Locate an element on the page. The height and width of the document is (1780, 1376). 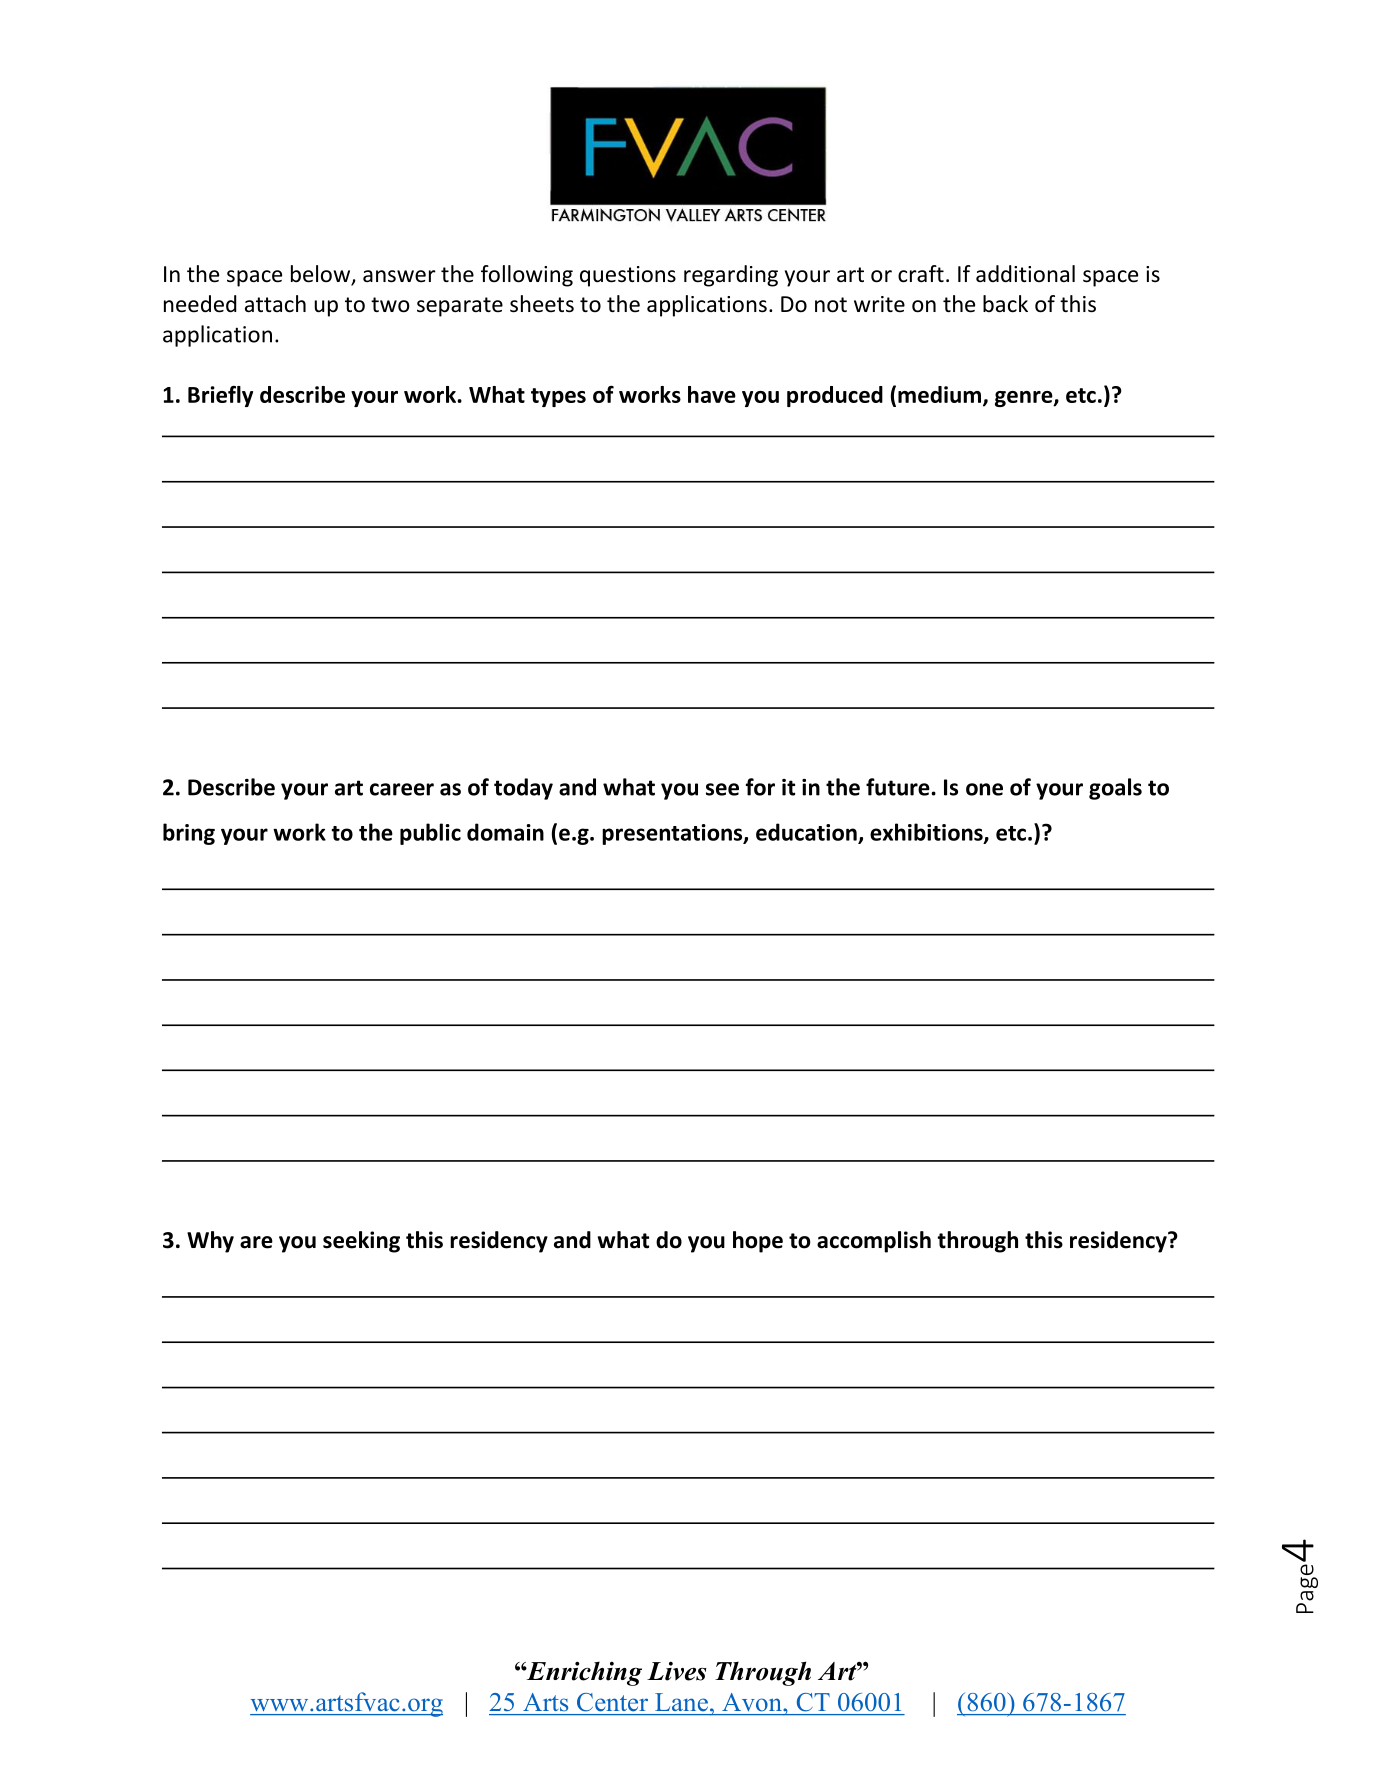
Center is located at coordinates (612, 1702).
